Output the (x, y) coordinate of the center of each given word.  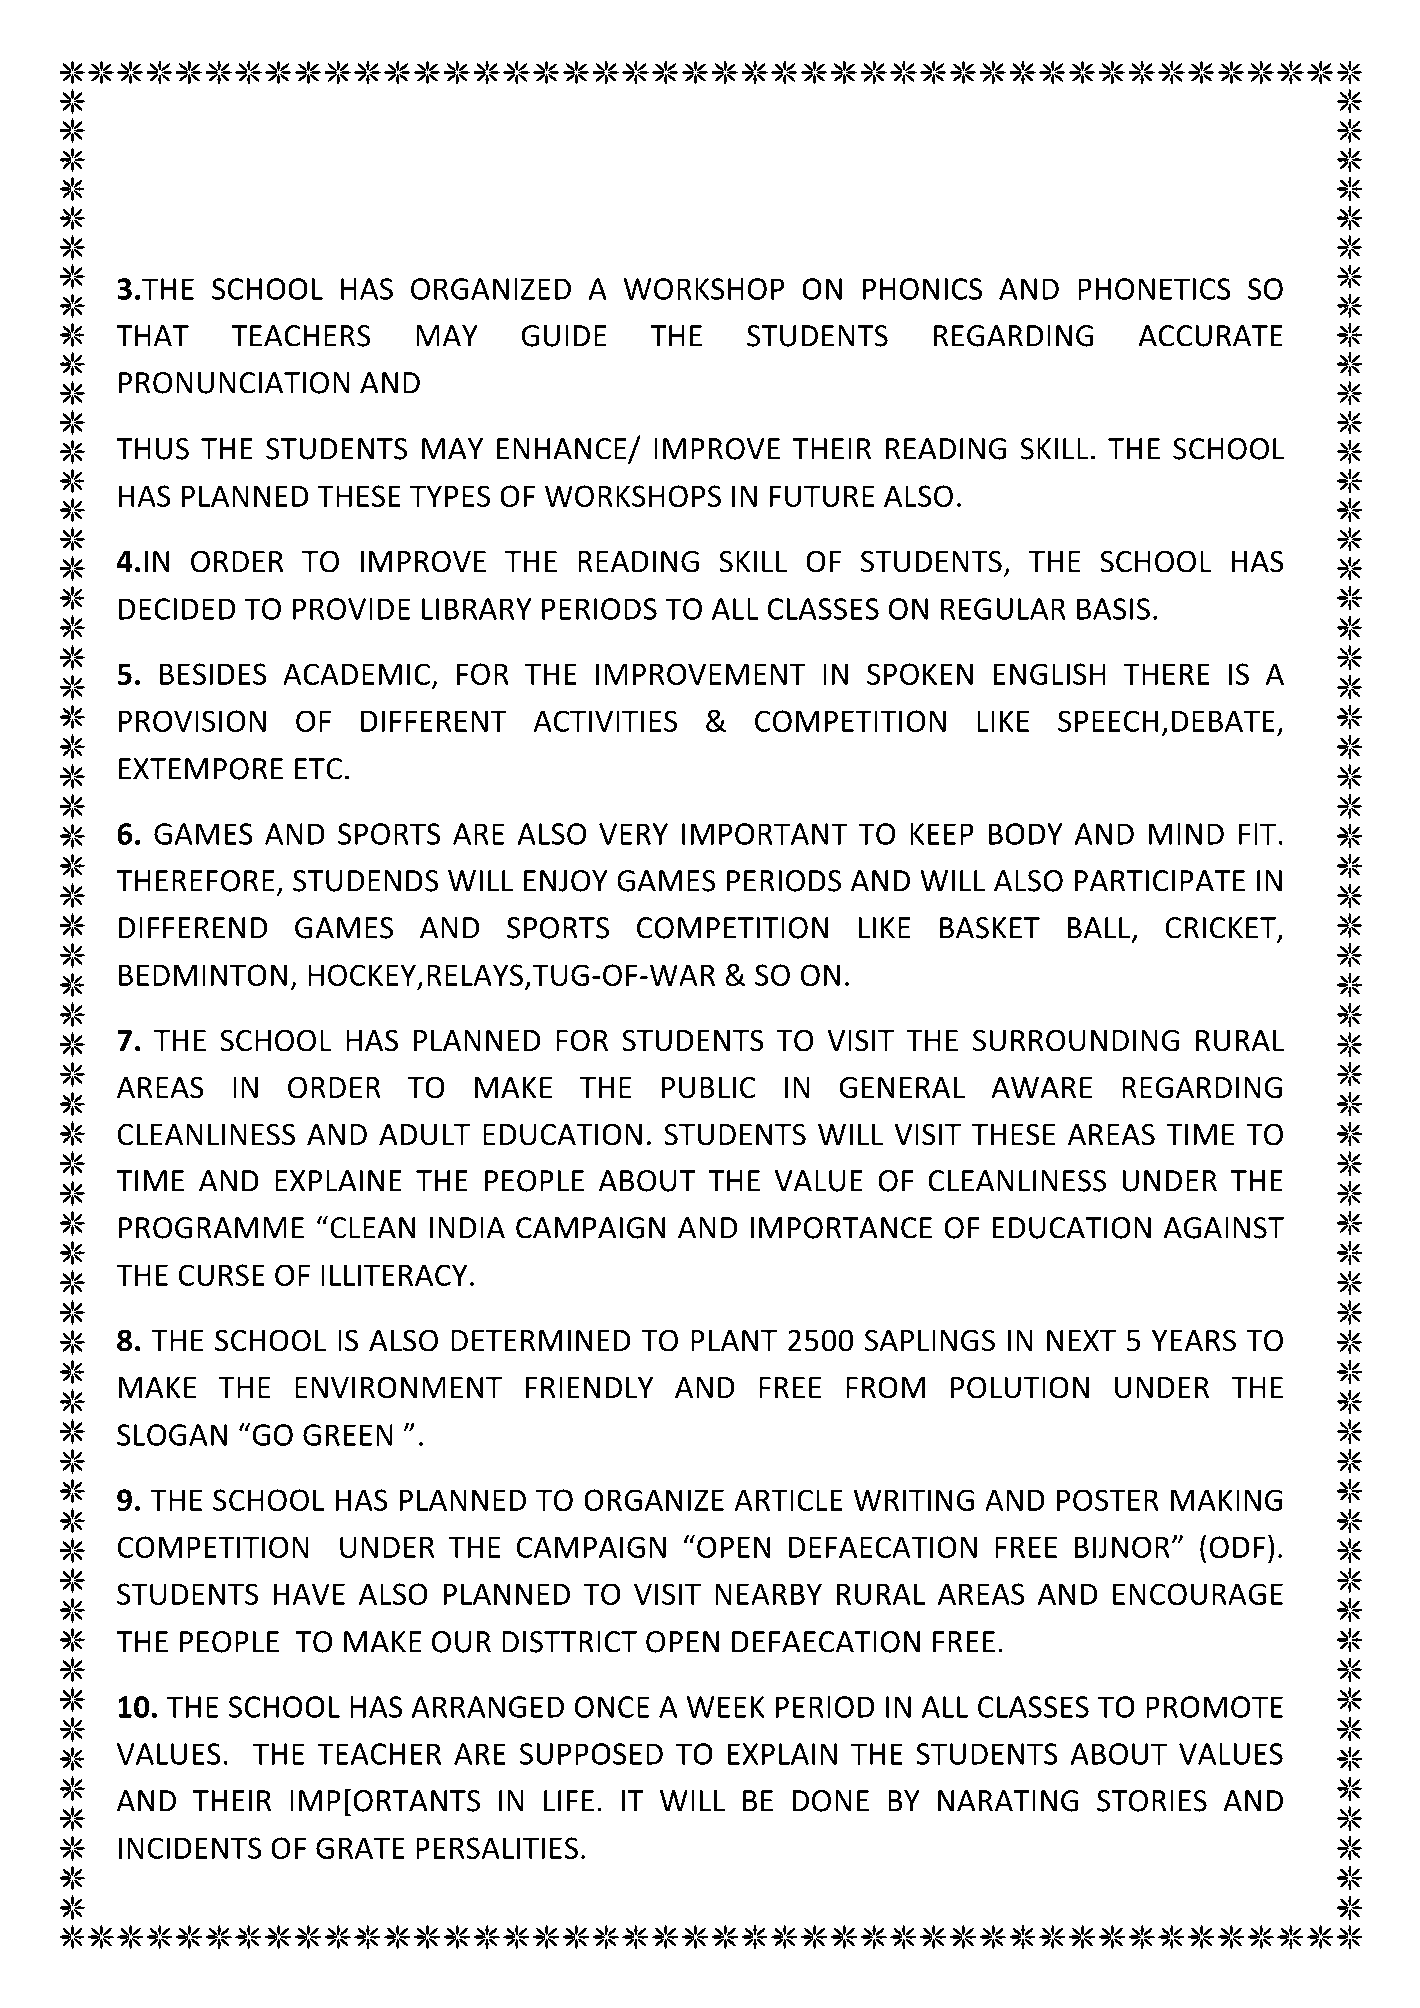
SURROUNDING (1076, 1040)
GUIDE (563, 336)
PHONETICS (1154, 289)
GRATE (360, 1848)
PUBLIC (709, 1087)
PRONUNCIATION (234, 383)
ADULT (424, 1135)
